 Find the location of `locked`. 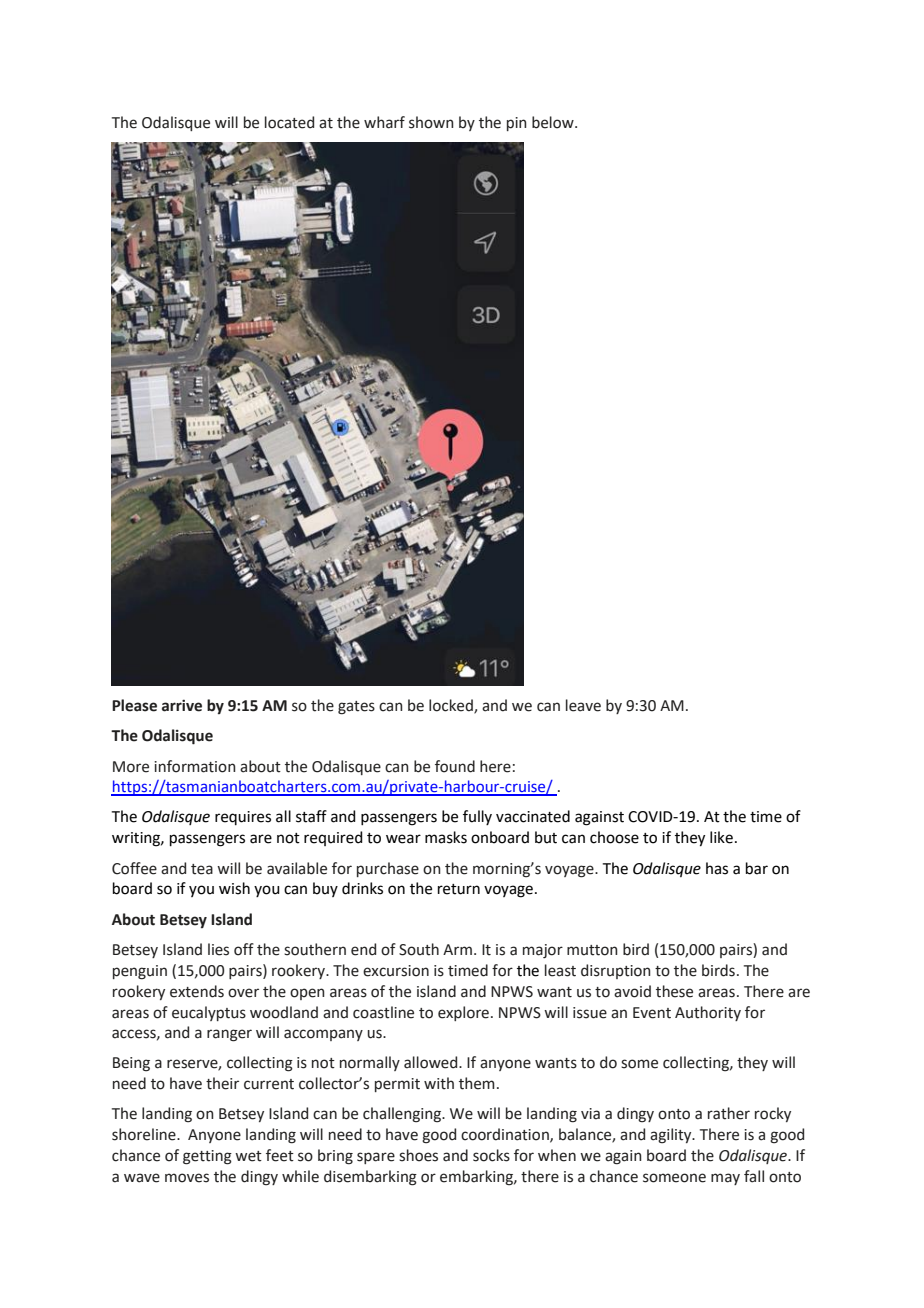

locked is located at coordinates (452, 706).
